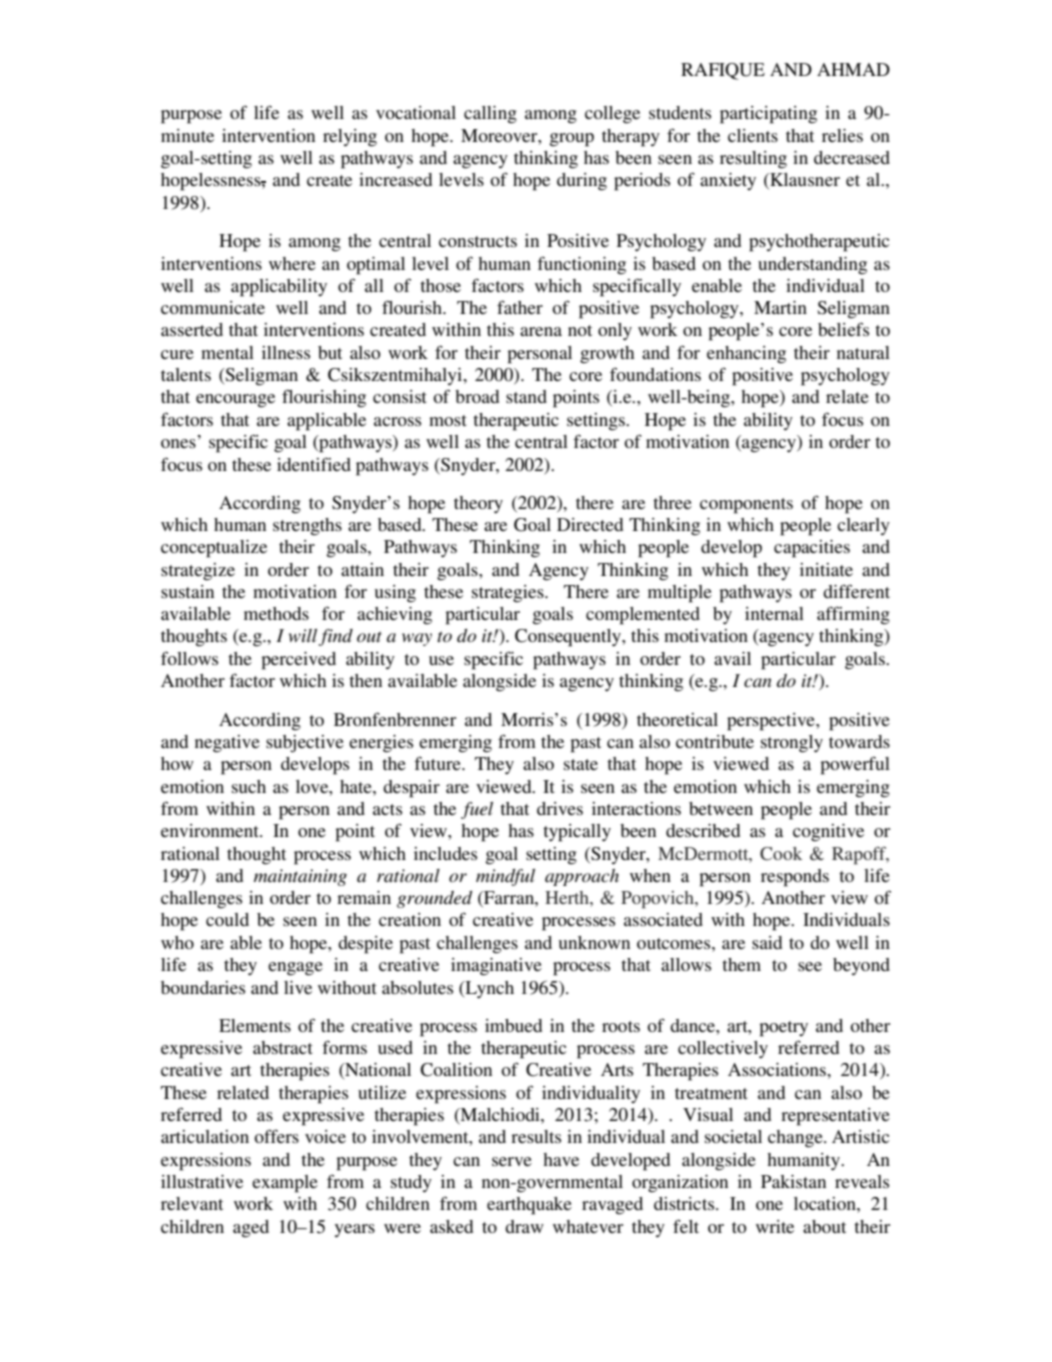 This screenshot has height=1362, width=1052. I want to click on calling, so click(490, 115).
